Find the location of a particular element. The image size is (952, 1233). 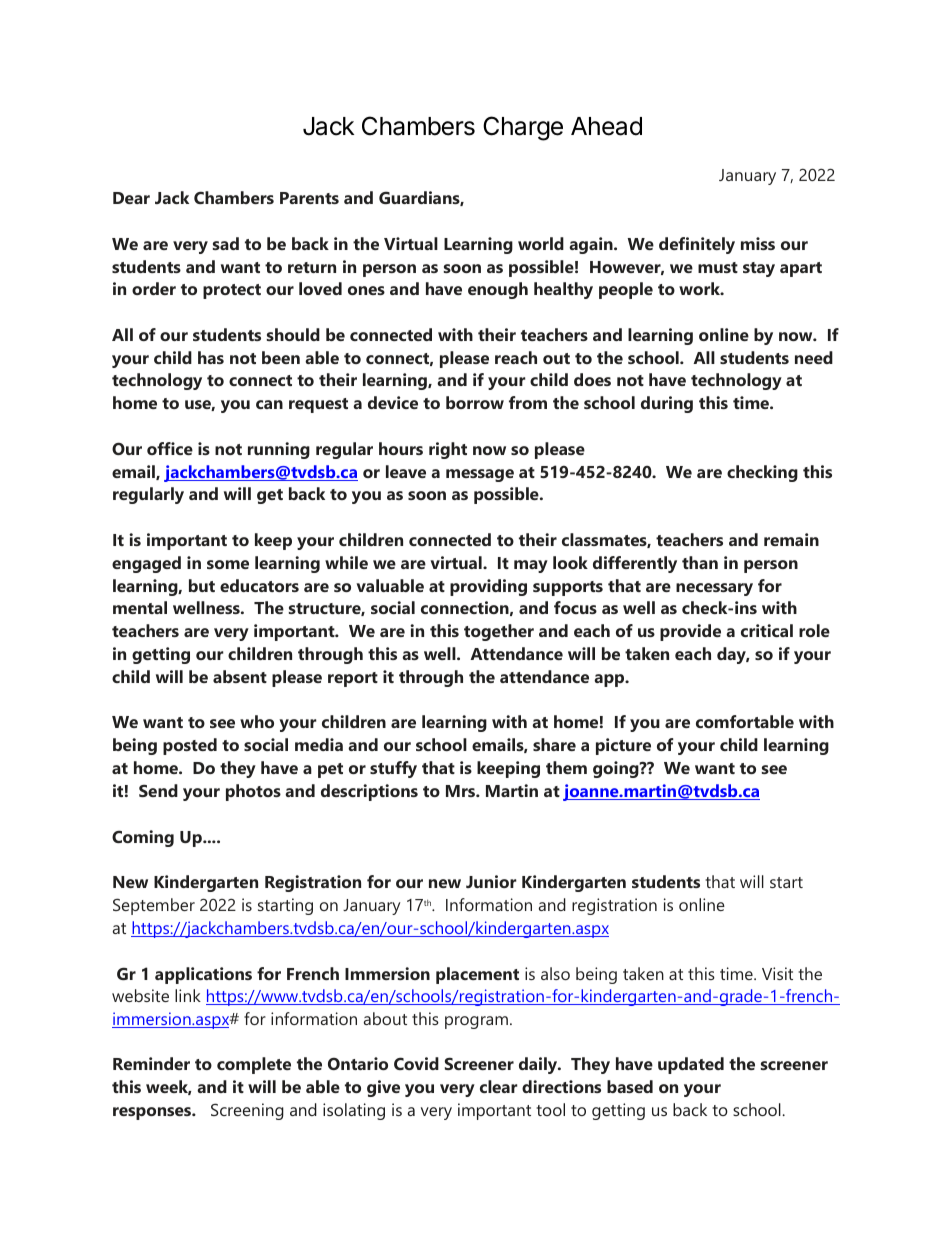

going is located at coordinates (617, 769).
